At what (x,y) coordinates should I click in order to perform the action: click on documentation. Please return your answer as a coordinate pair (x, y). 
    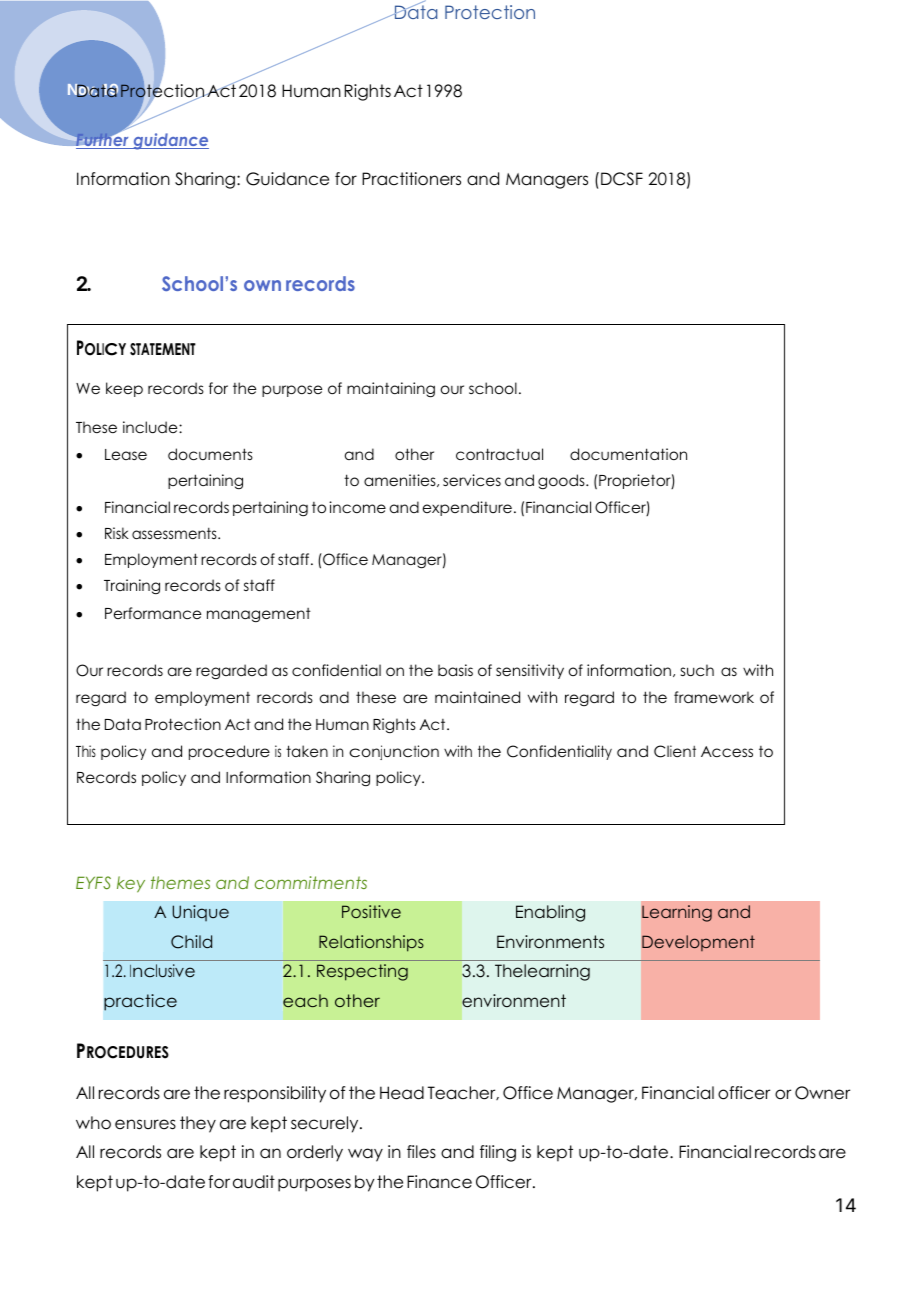
    Looking at the image, I should click on (628, 454).
